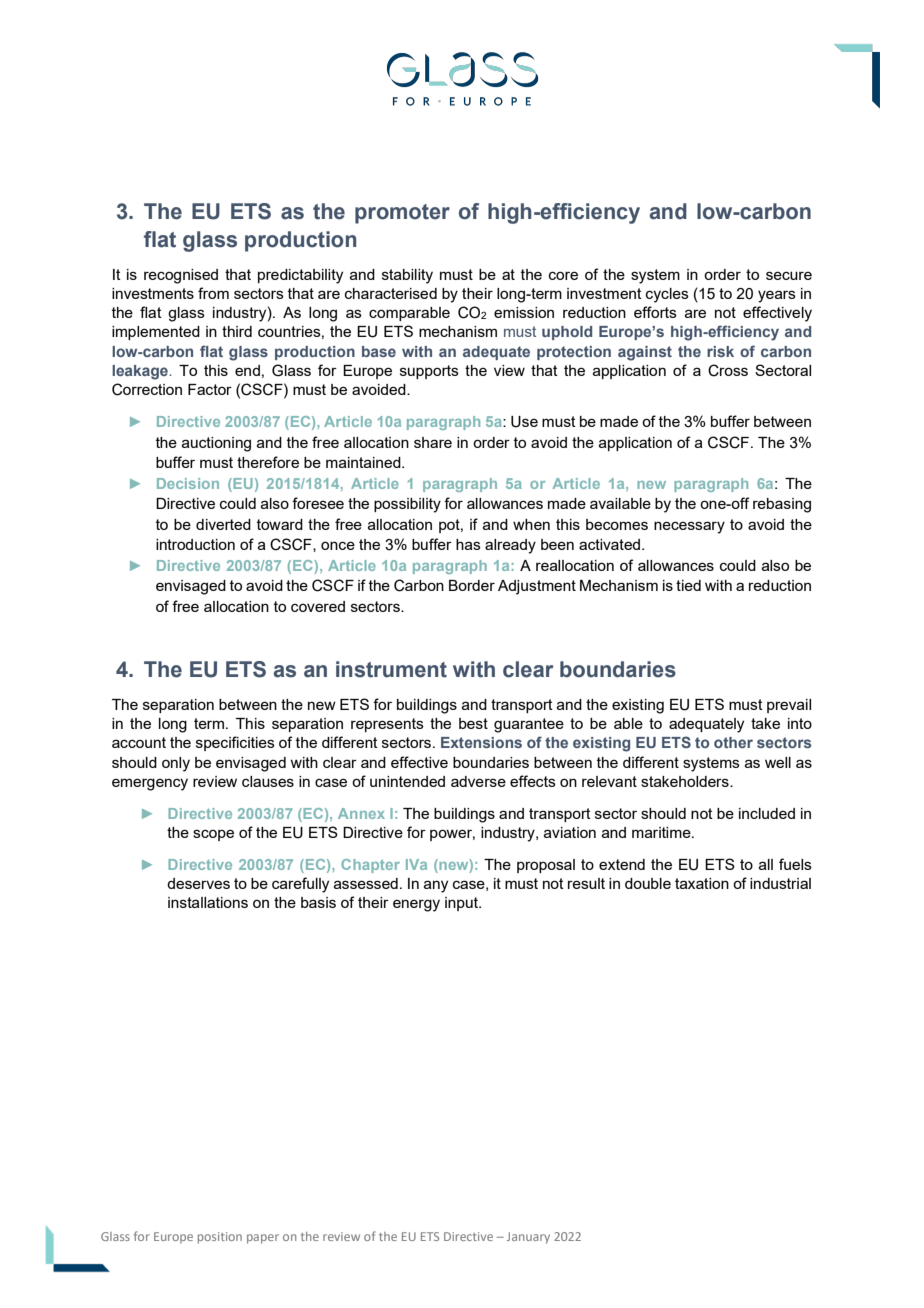 This screenshot has height=1308, width=924. What do you see at coordinates (220, 1238) in the screenshot?
I see `position` at bounding box center [220, 1238].
